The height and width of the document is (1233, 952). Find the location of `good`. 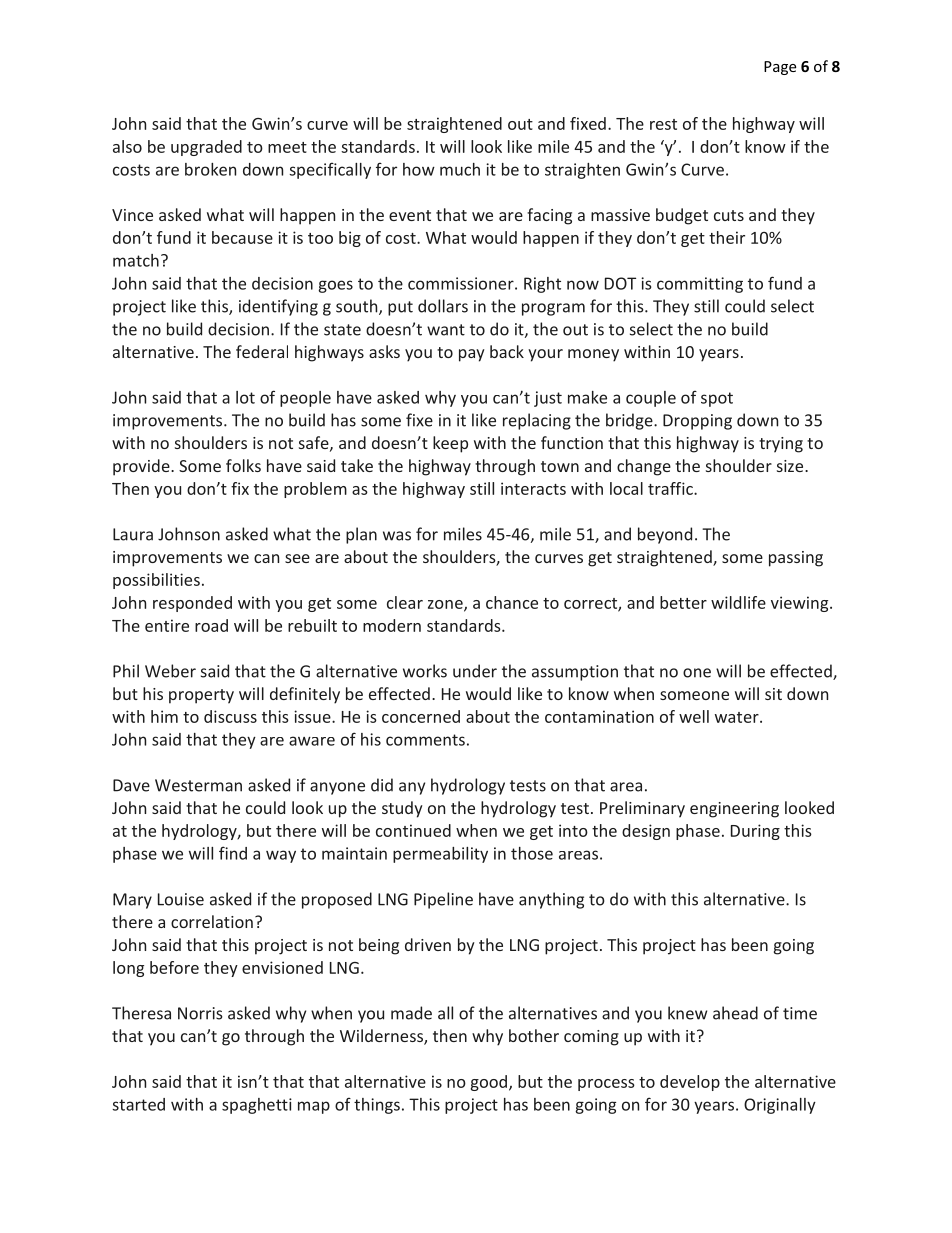

good is located at coordinates (489, 1083).
